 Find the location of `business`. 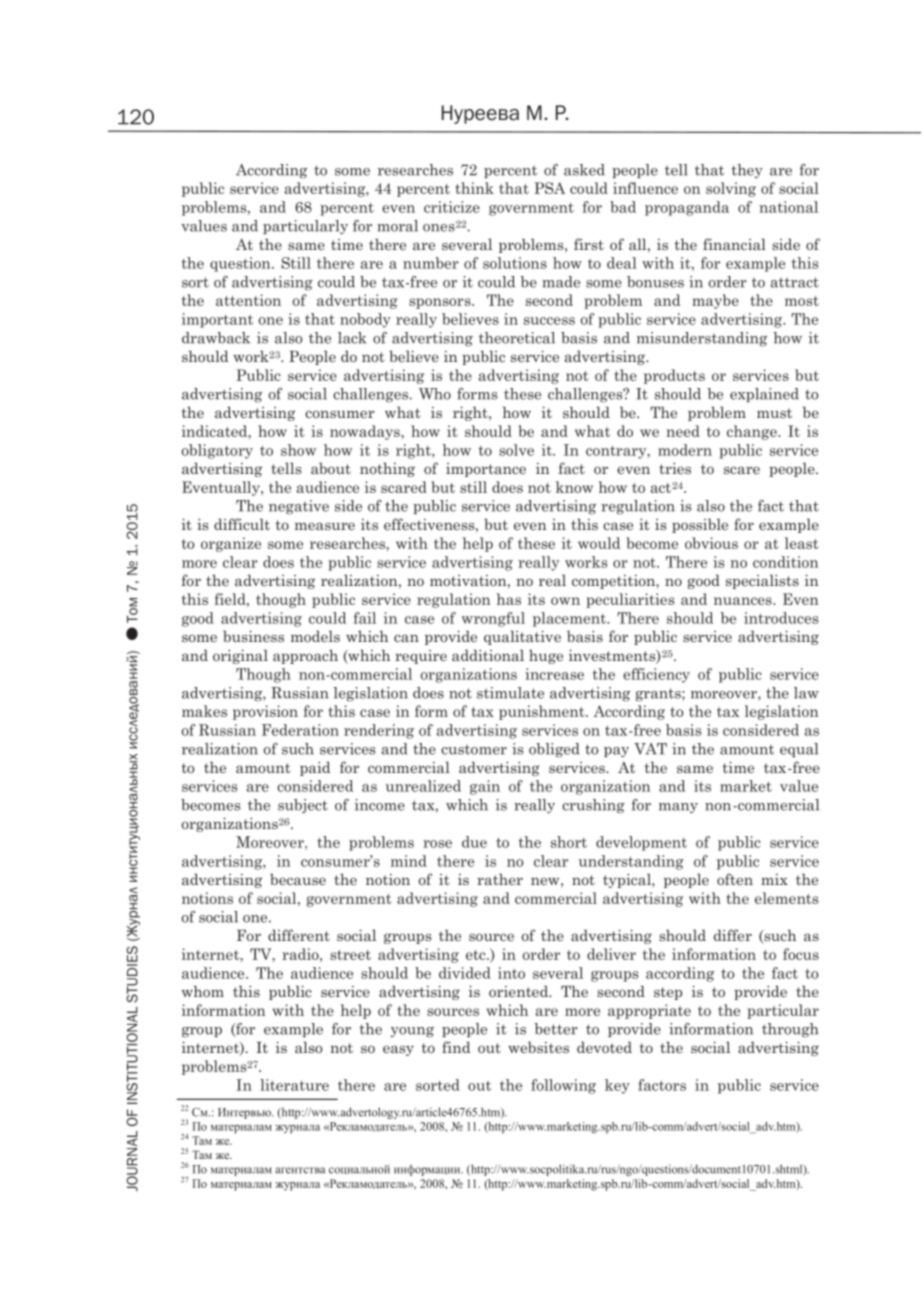

business is located at coordinates (253, 636).
